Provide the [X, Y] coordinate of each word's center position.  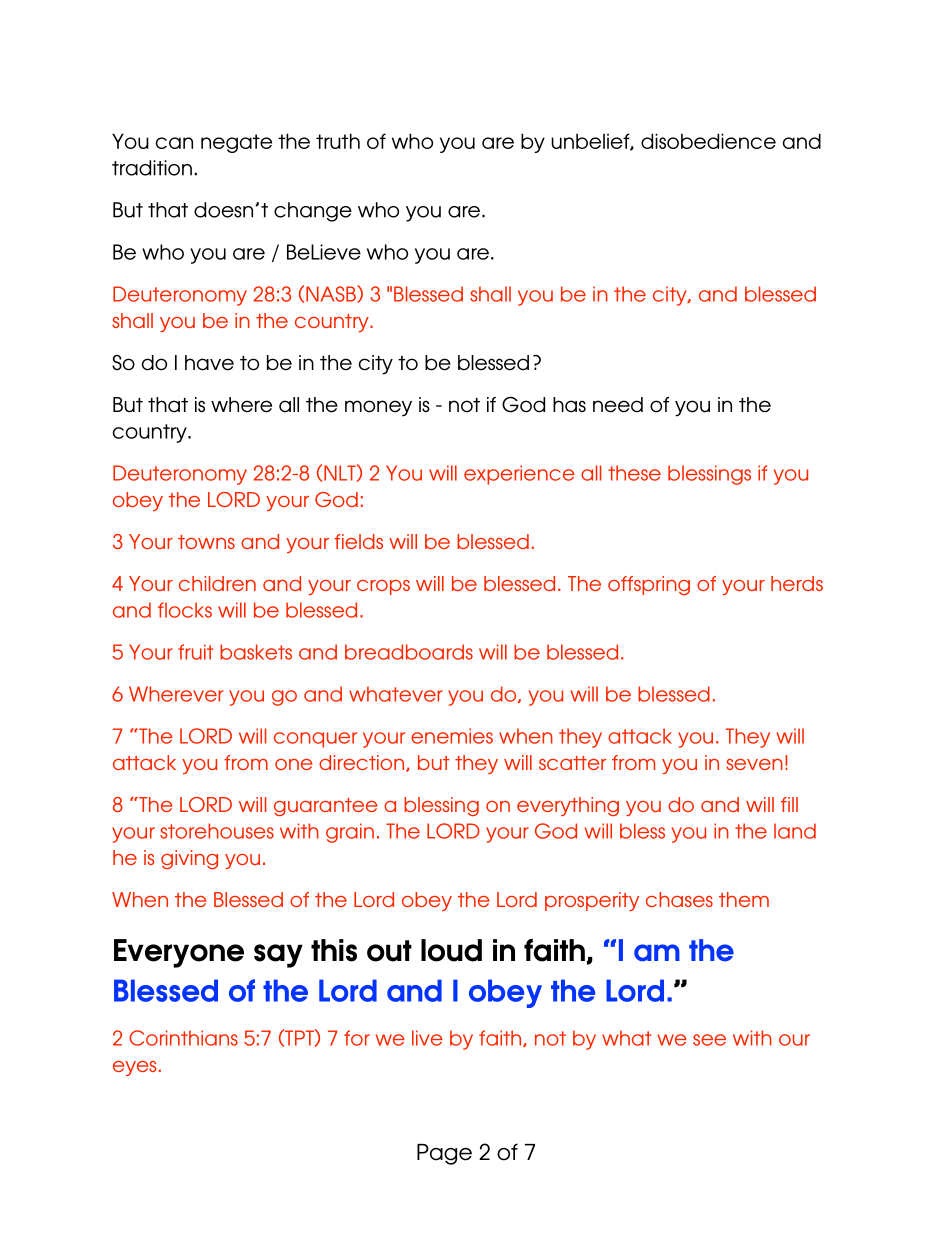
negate [236, 143]
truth [338, 141]
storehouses [217, 831]
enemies [452, 736]
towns [206, 542]
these [634, 473]
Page [444, 1154]
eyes [134, 1068]
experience [519, 475]
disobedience [708, 141]
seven [754, 764]
